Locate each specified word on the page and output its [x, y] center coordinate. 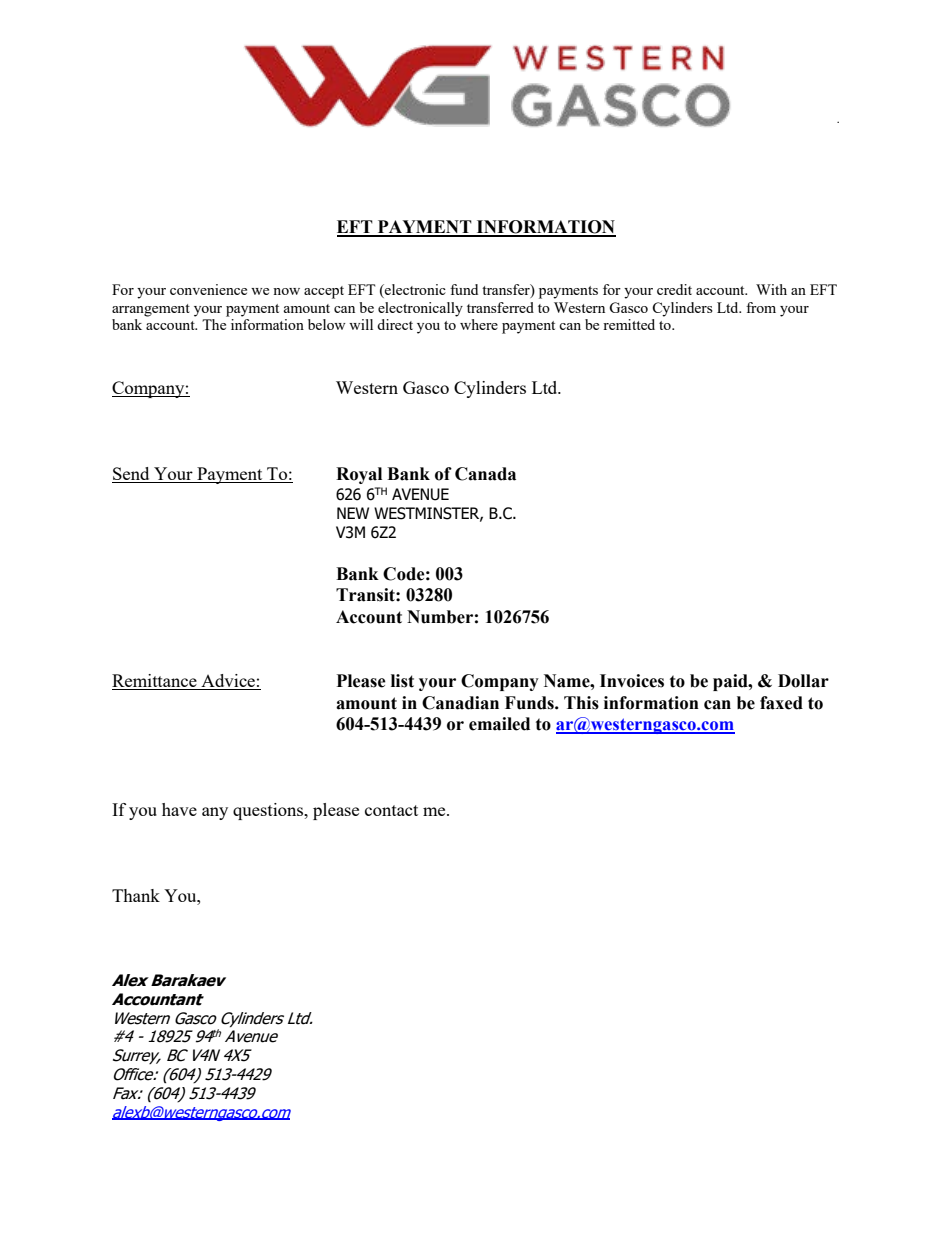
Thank [136, 895]
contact [391, 810]
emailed [499, 724]
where [479, 324]
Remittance [155, 682]
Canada [485, 474]
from [761, 307]
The [214, 324]
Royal [359, 475]
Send [132, 475]
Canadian [460, 703]
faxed [781, 703]
